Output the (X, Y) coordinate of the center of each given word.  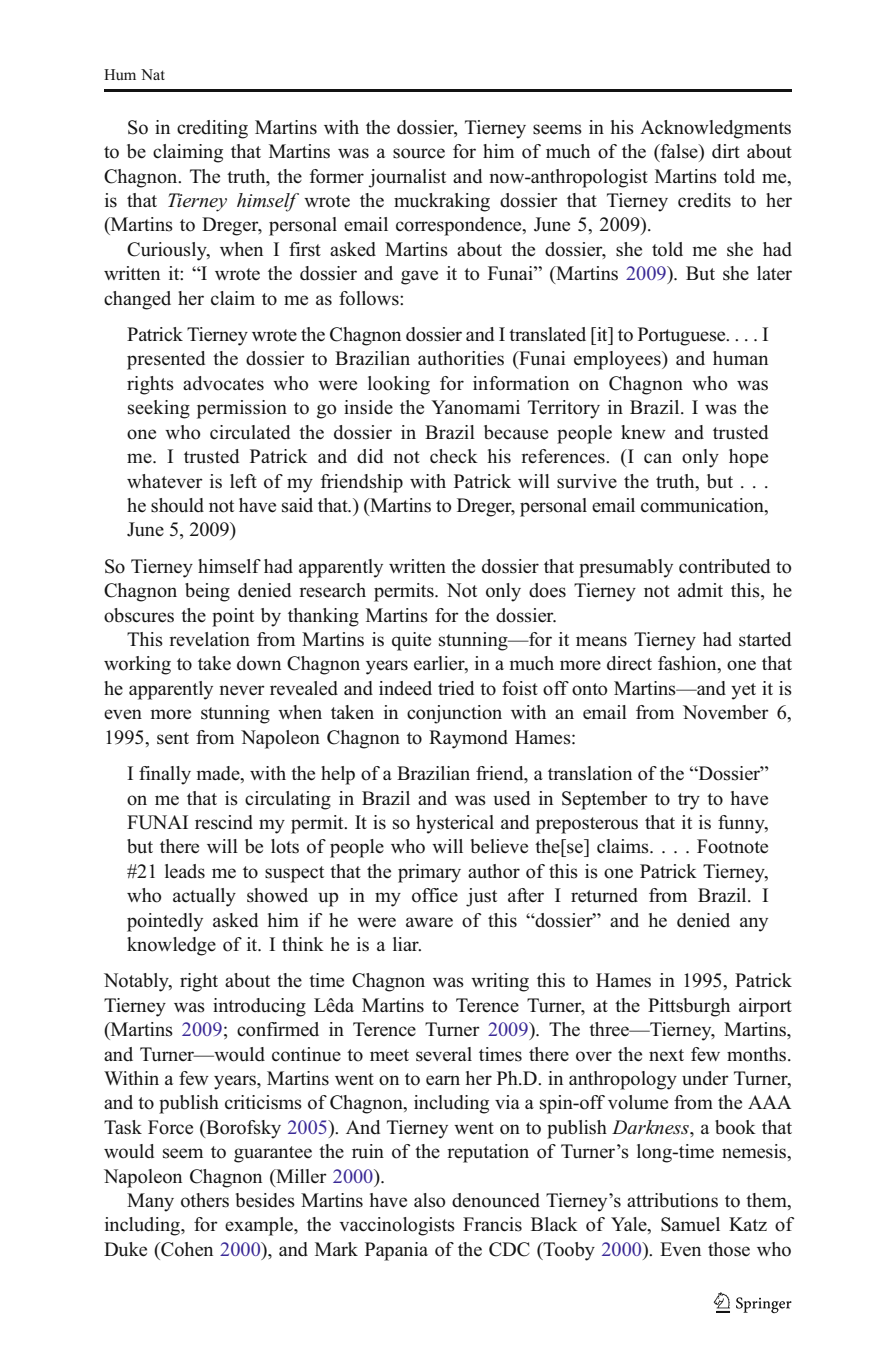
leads (185, 871)
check (454, 456)
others (205, 1200)
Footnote (732, 846)
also (430, 1200)
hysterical (455, 824)
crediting (212, 129)
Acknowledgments (715, 129)
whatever (165, 481)
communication (703, 506)
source (419, 153)
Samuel (690, 1224)
